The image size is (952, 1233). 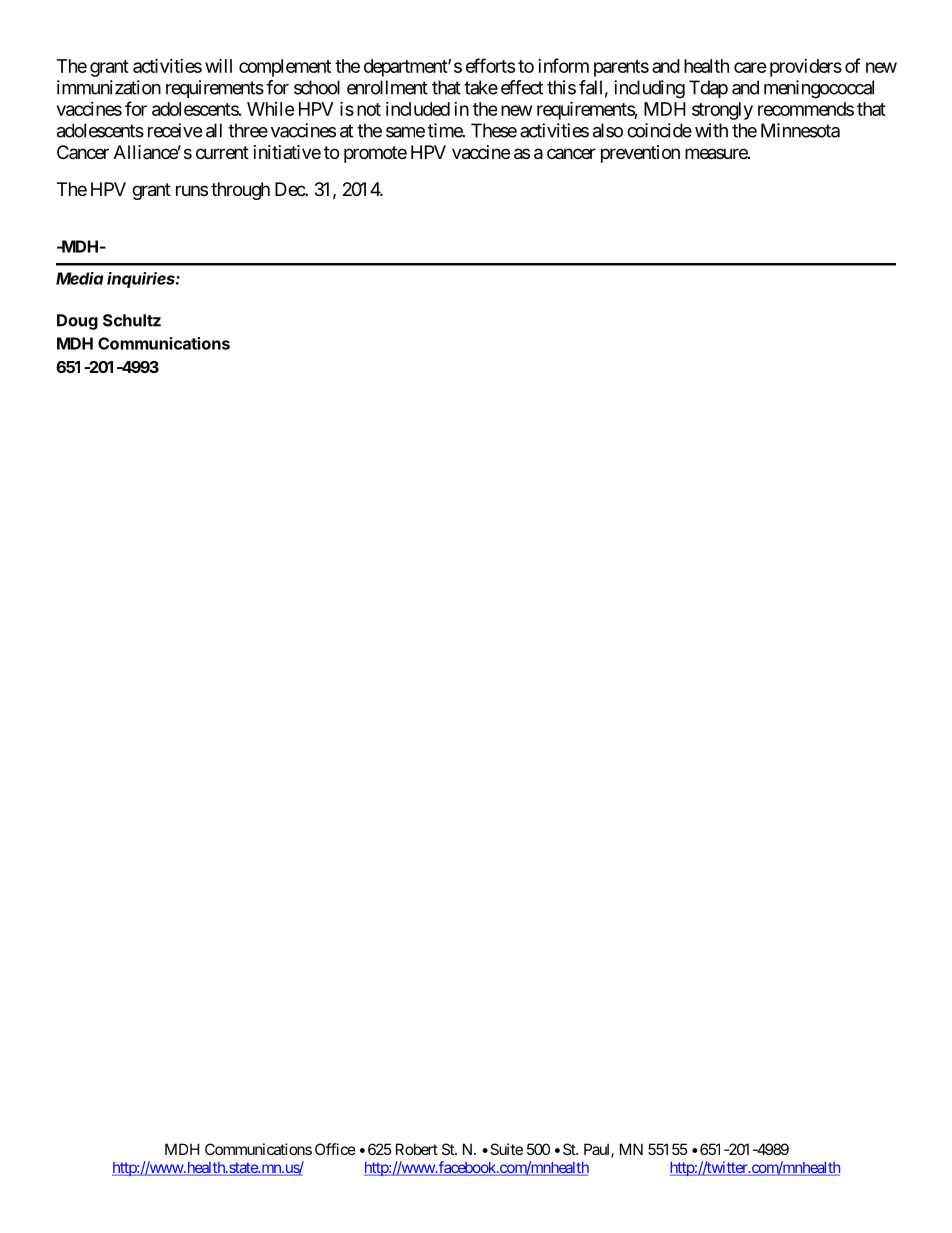 I want to click on prevention, so click(x=640, y=154).
